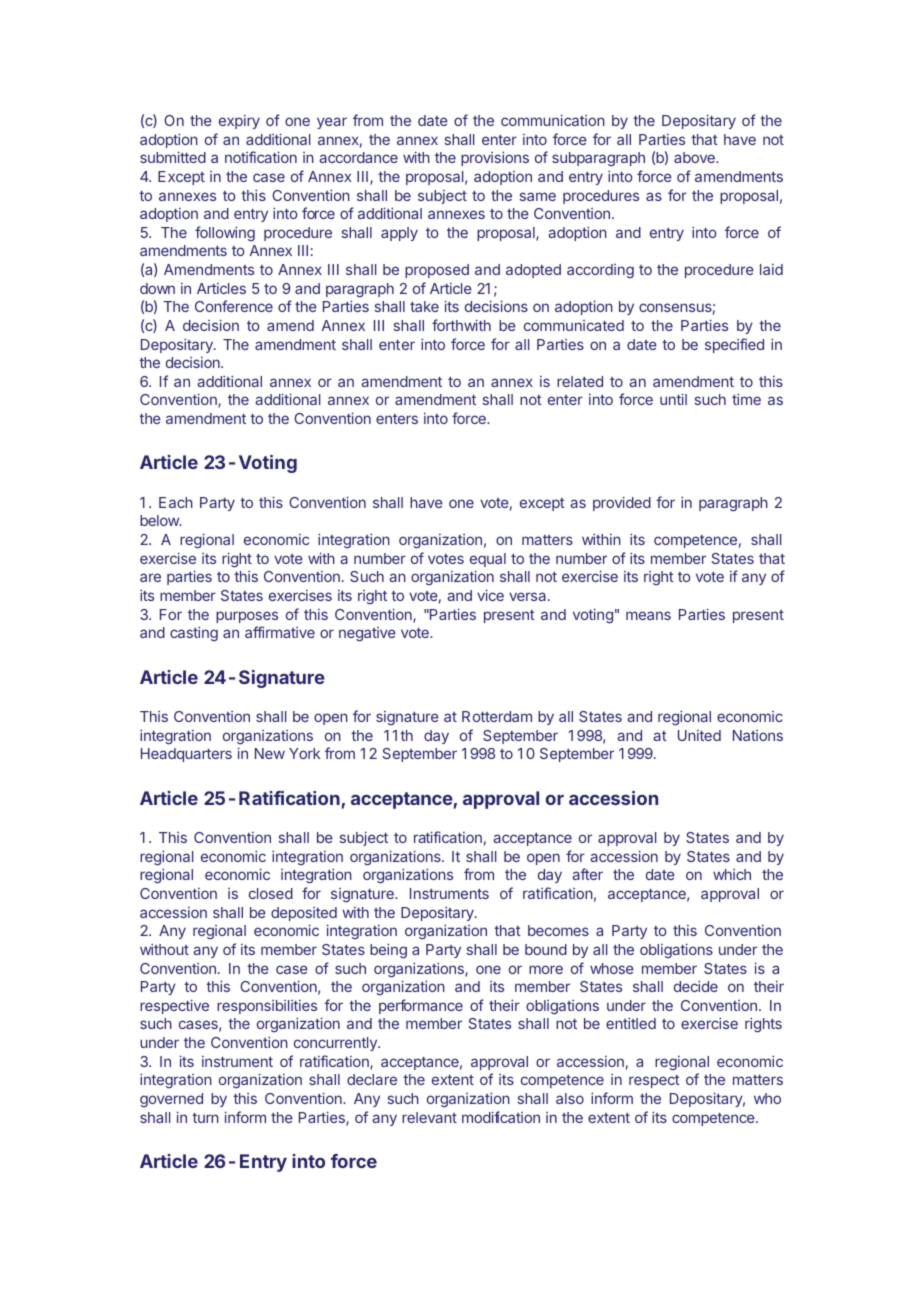 This document has height=1307, width=924. I want to click on turn, so click(205, 1118).
